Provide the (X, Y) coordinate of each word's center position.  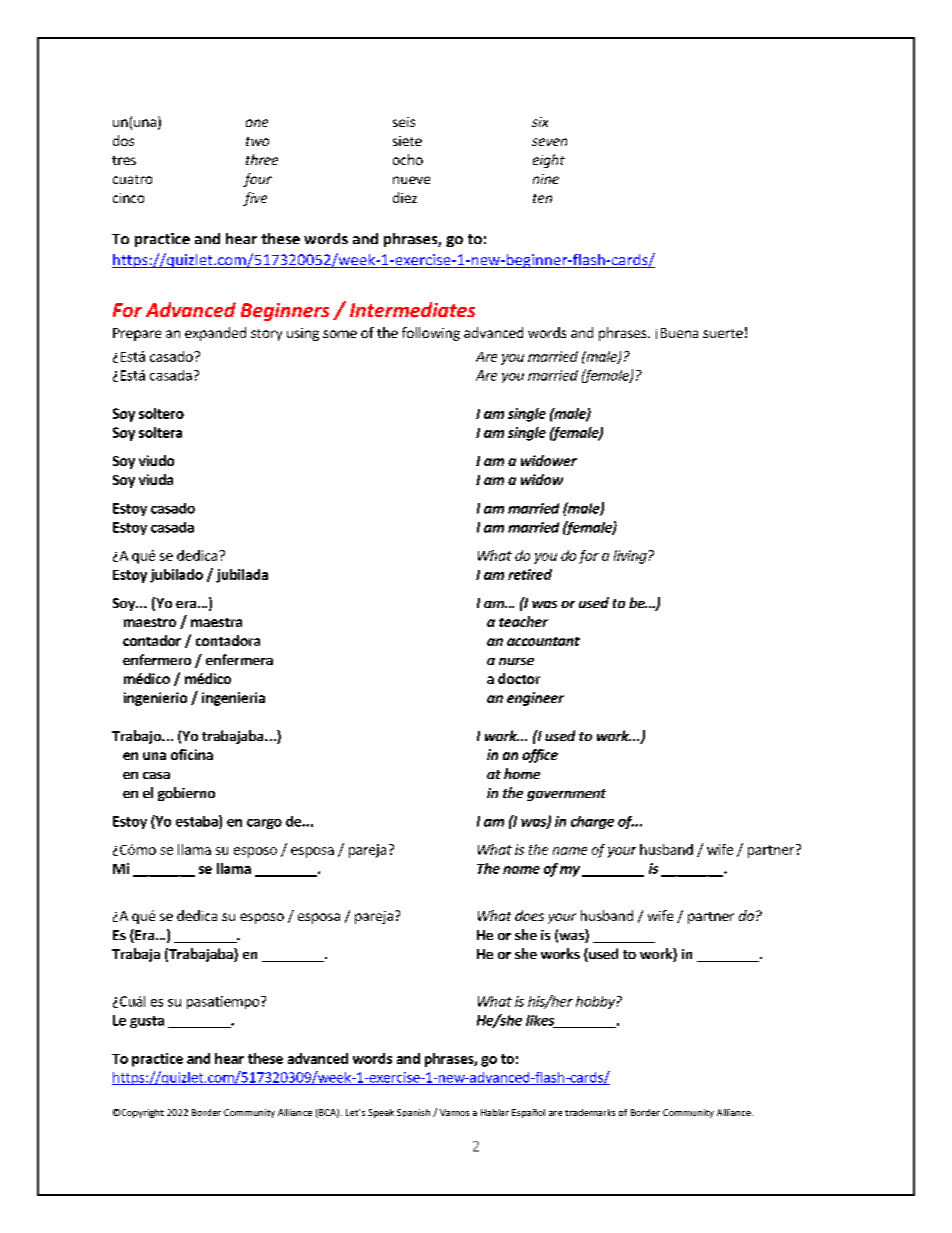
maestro (150, 622)
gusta (147, 1022)
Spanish (413, 1113)
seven (549, 142)
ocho (408, 159)
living (630, 557)
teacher (523, 621)
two (257, 141)
